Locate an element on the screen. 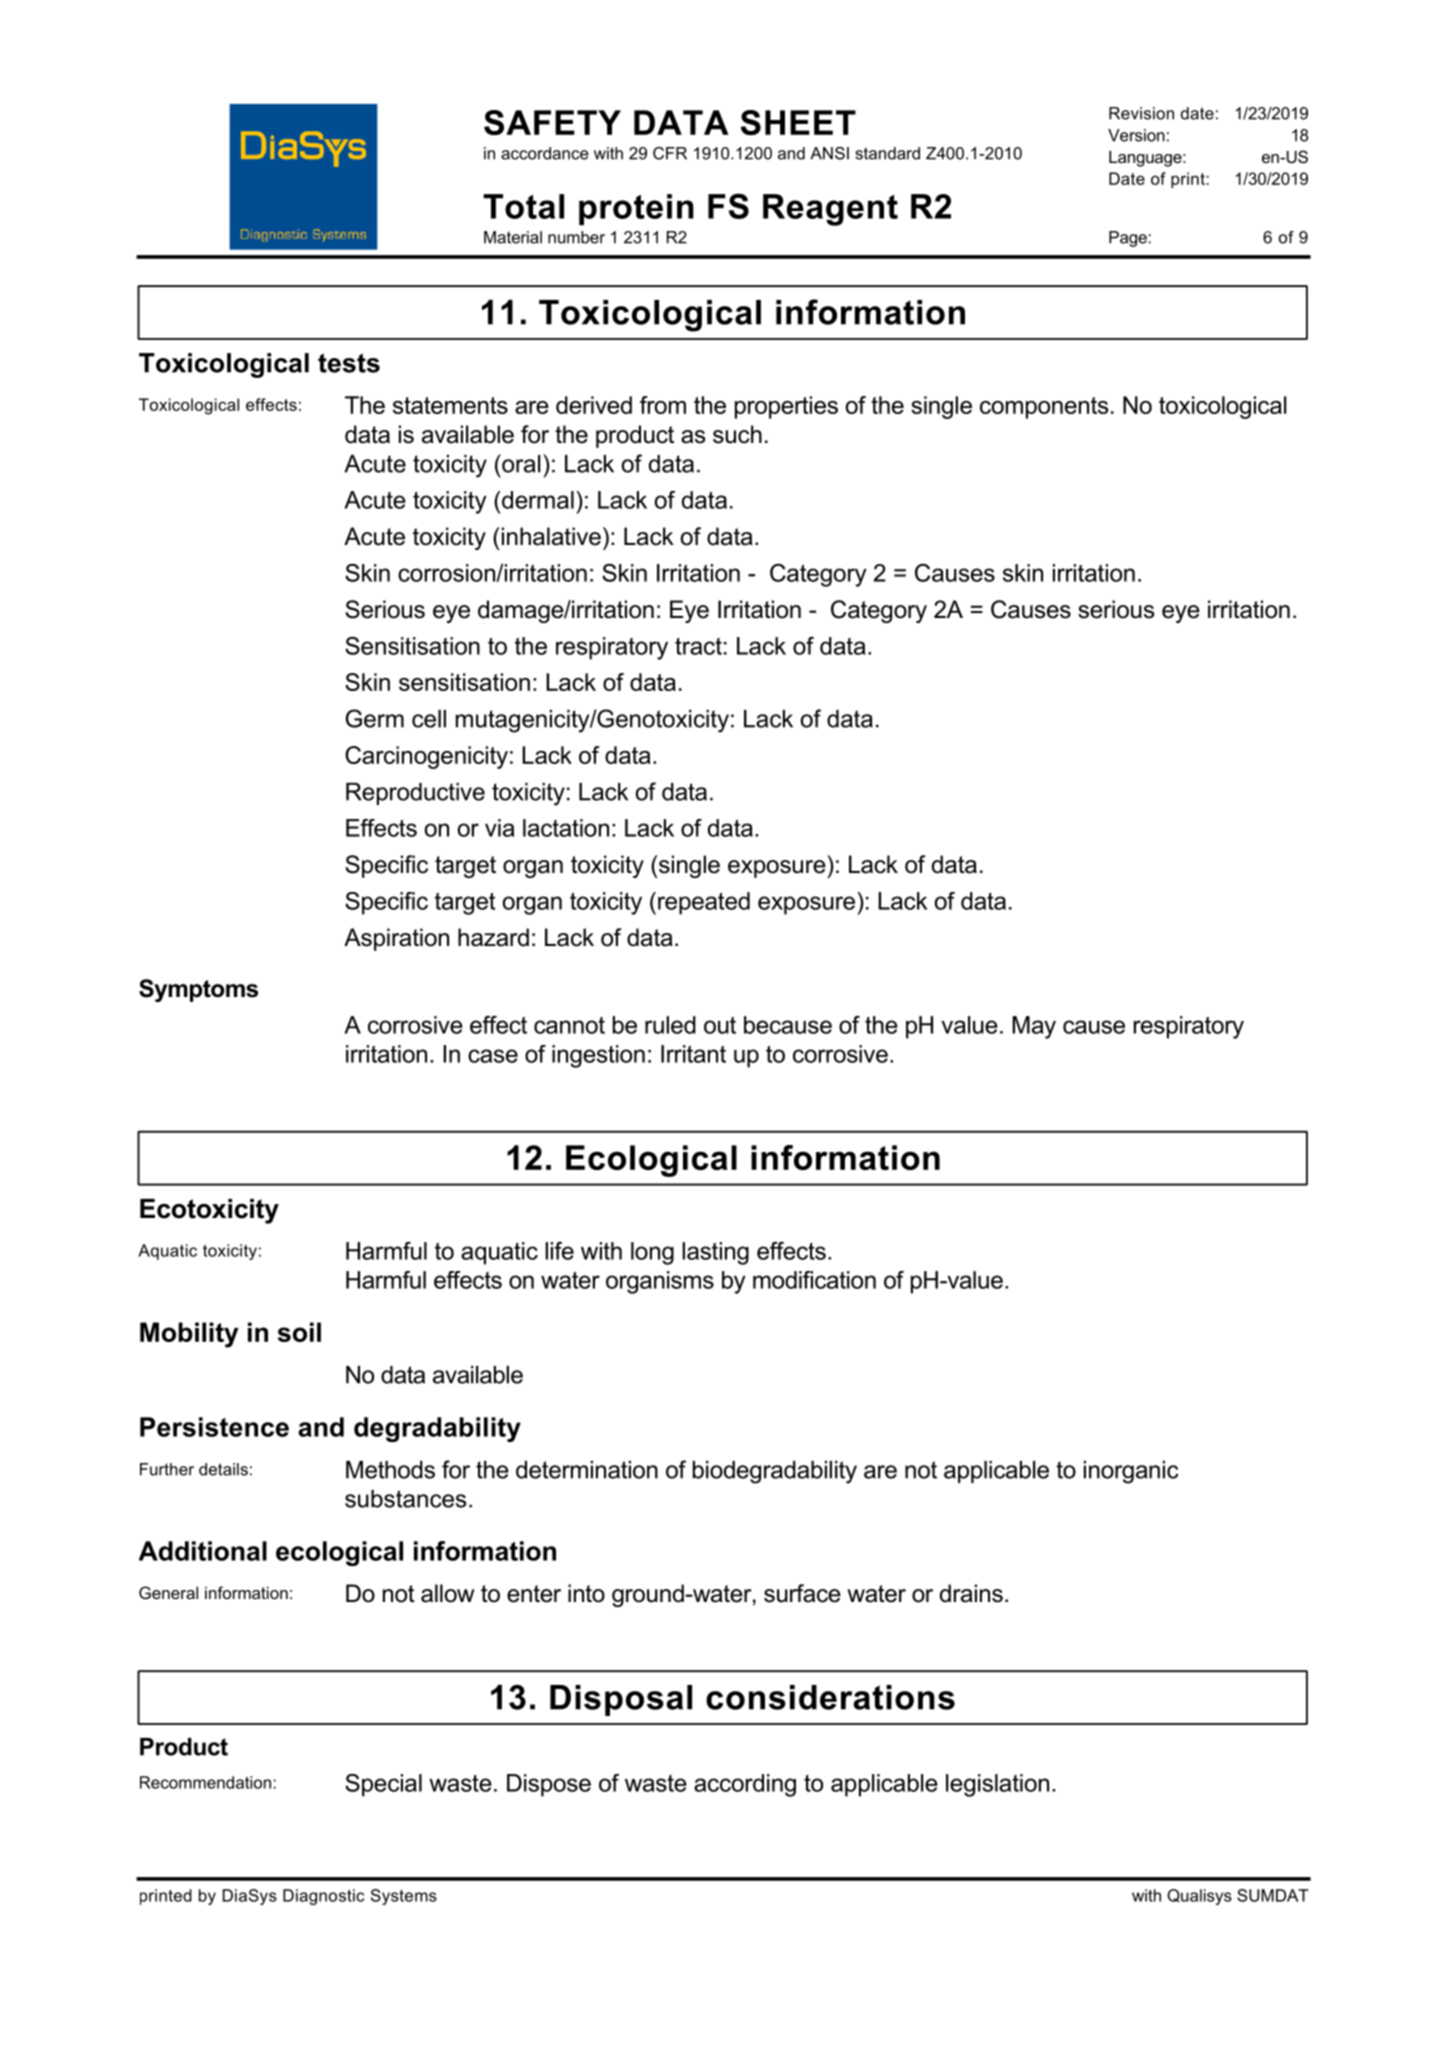 This screenshot has width=1446, height=2046. Diagnostic is located at coordinates (323, 1897).
